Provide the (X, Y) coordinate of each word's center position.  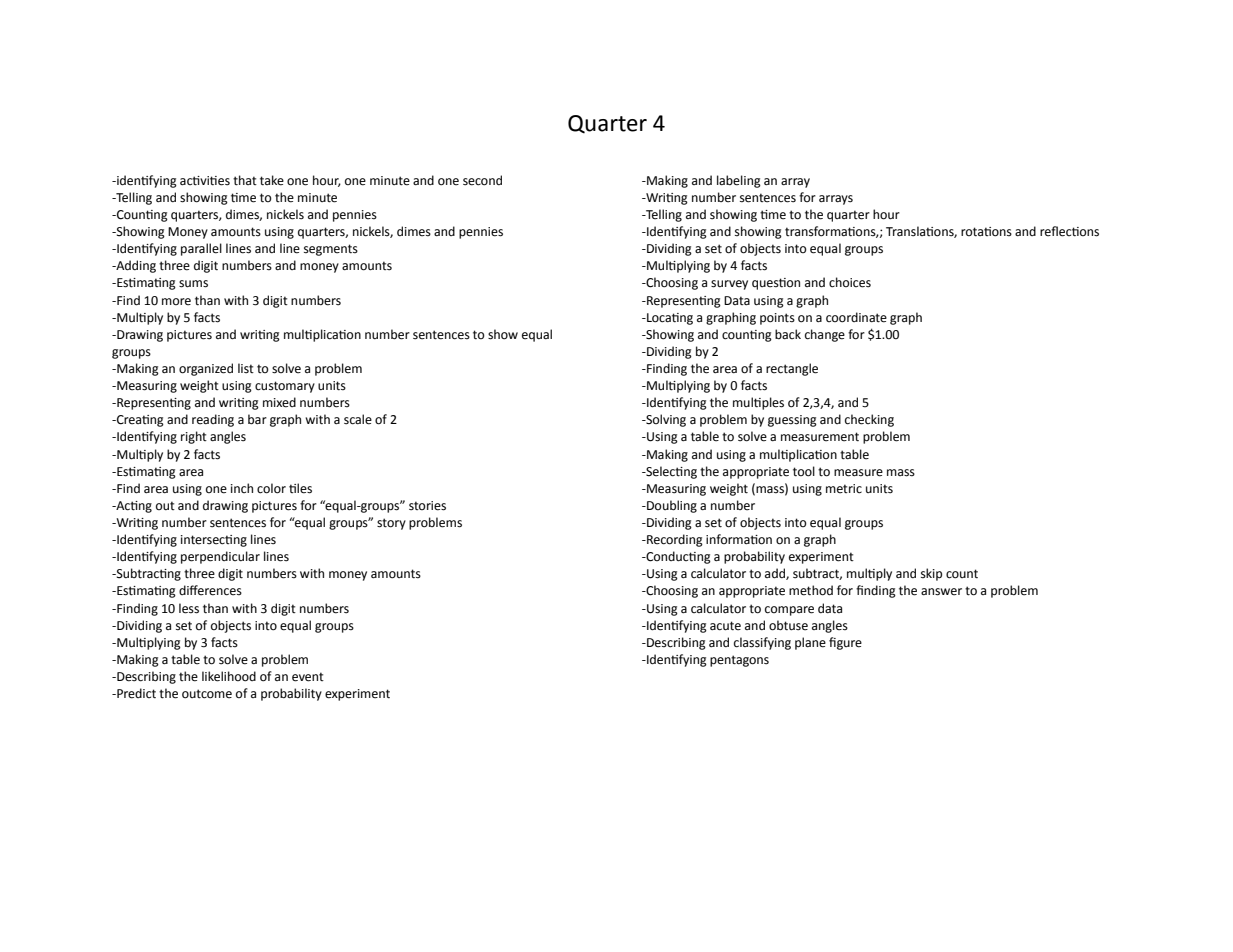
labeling (739, 181)
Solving (665, 420)
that (245, 180)
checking (869, 420)
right (194, 437)
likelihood (229, 676)
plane (810, 643)
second (482, 180)
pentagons (739, 661)
